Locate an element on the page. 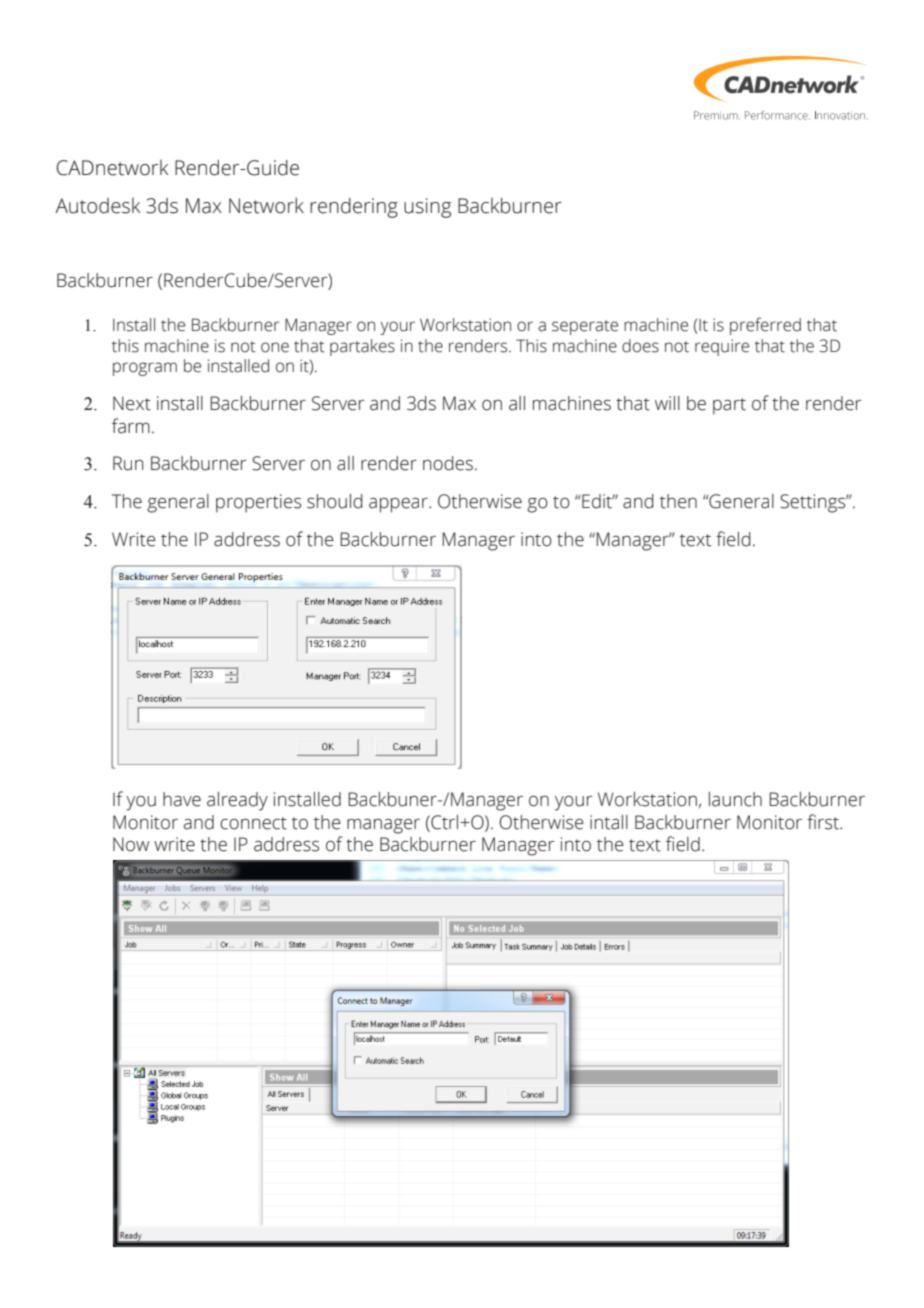 The width and height of the image is (924, 1308). then is located at coordinates (678, 501).
